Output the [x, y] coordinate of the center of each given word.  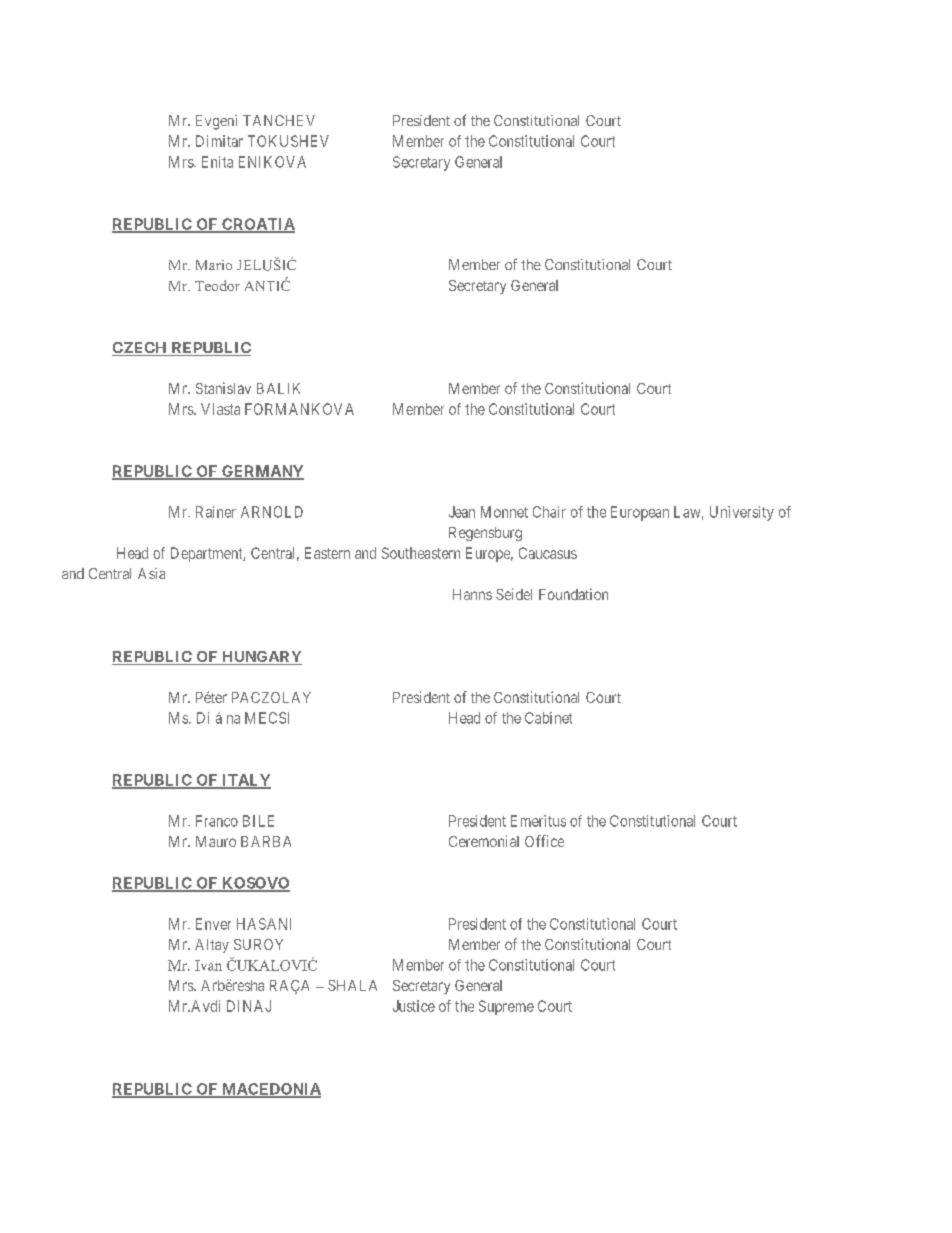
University [742, 513]
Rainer [216, 512]
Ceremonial [484, 841]
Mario [214, 265]
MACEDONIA [270, 1090]
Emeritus [538, 821]
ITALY [245, 781]
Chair [549, 512]
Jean [462, 512]
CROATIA [257, 225]
